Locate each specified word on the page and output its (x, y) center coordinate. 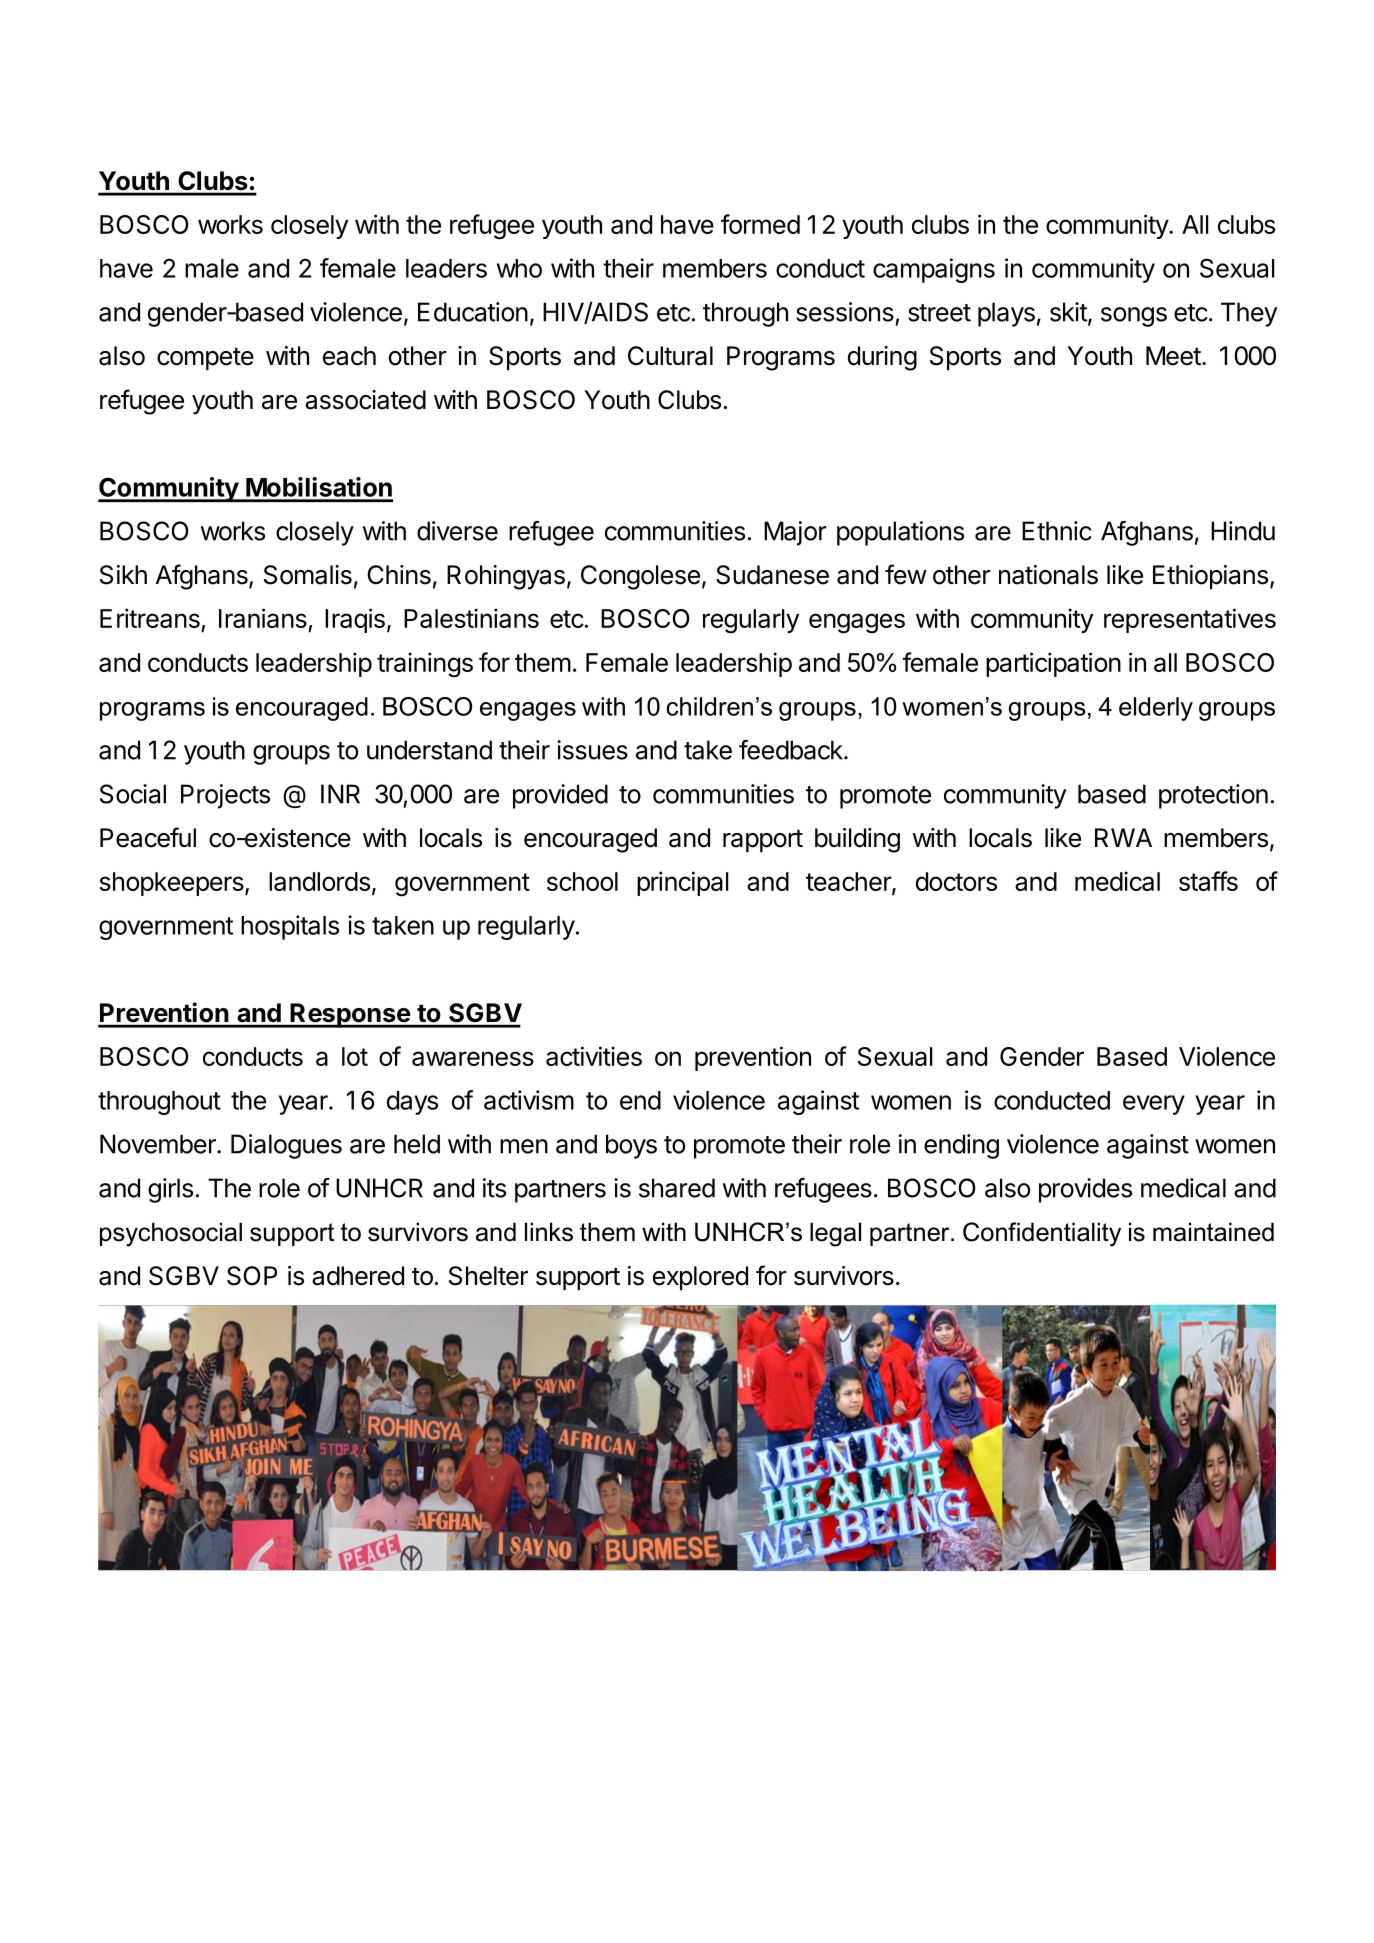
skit (1068, 312)
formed (760, 224)
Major (795, 533)
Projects (225, 796)
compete (205, 359)
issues (592, 750)
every (1154, 1105)
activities (594, 1056)
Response (350, 1015)
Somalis (308, 575)
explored (700, 1278)
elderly (1156, 709)
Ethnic (1057, 531)
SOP (252, 1276)
